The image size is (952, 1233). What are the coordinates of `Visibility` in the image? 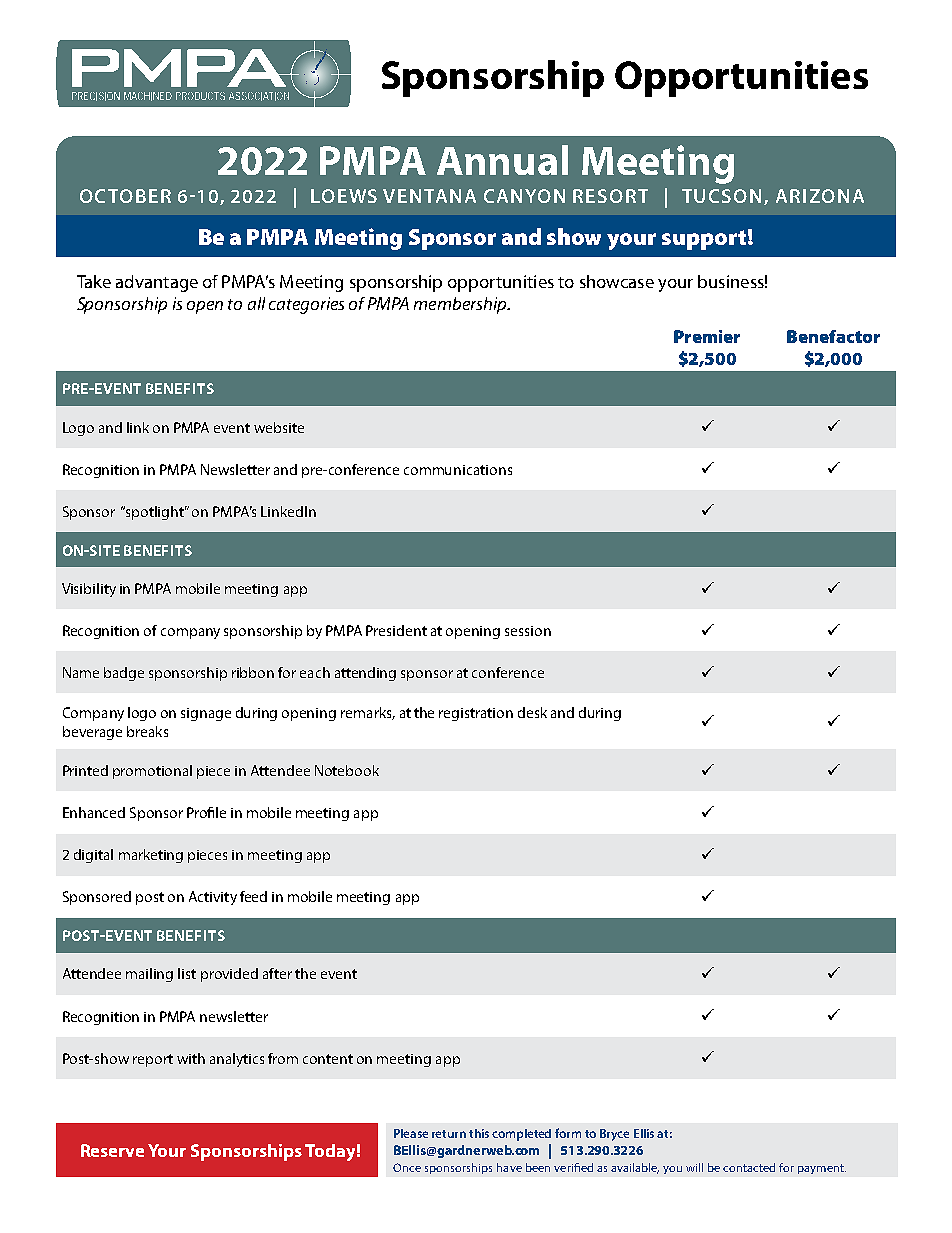 It's located at (89, 590).
